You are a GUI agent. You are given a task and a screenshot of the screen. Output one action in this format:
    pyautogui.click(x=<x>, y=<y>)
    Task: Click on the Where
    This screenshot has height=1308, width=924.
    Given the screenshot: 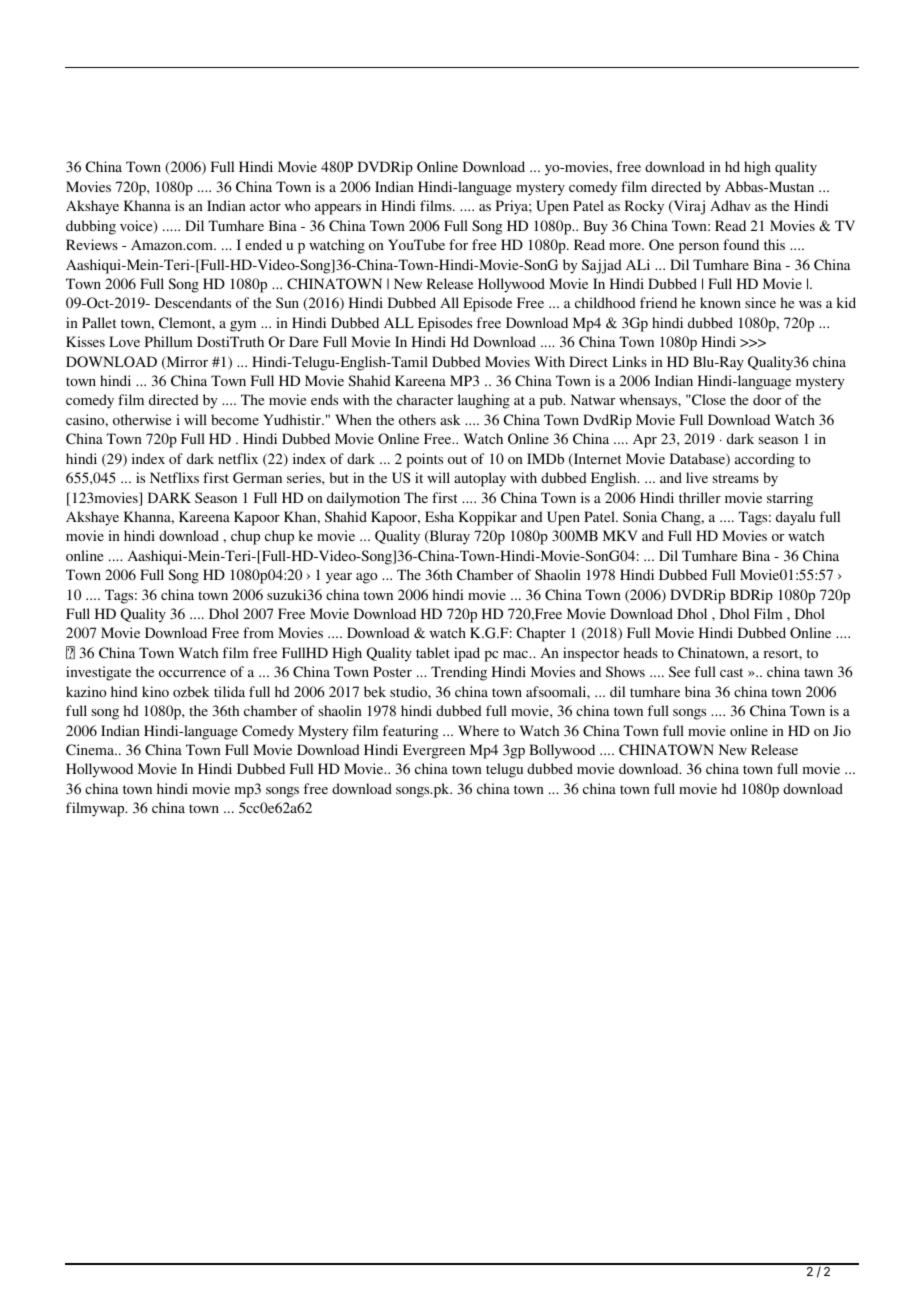 What is the action you would take?
    pyautogui.click(x=478, y=730)
